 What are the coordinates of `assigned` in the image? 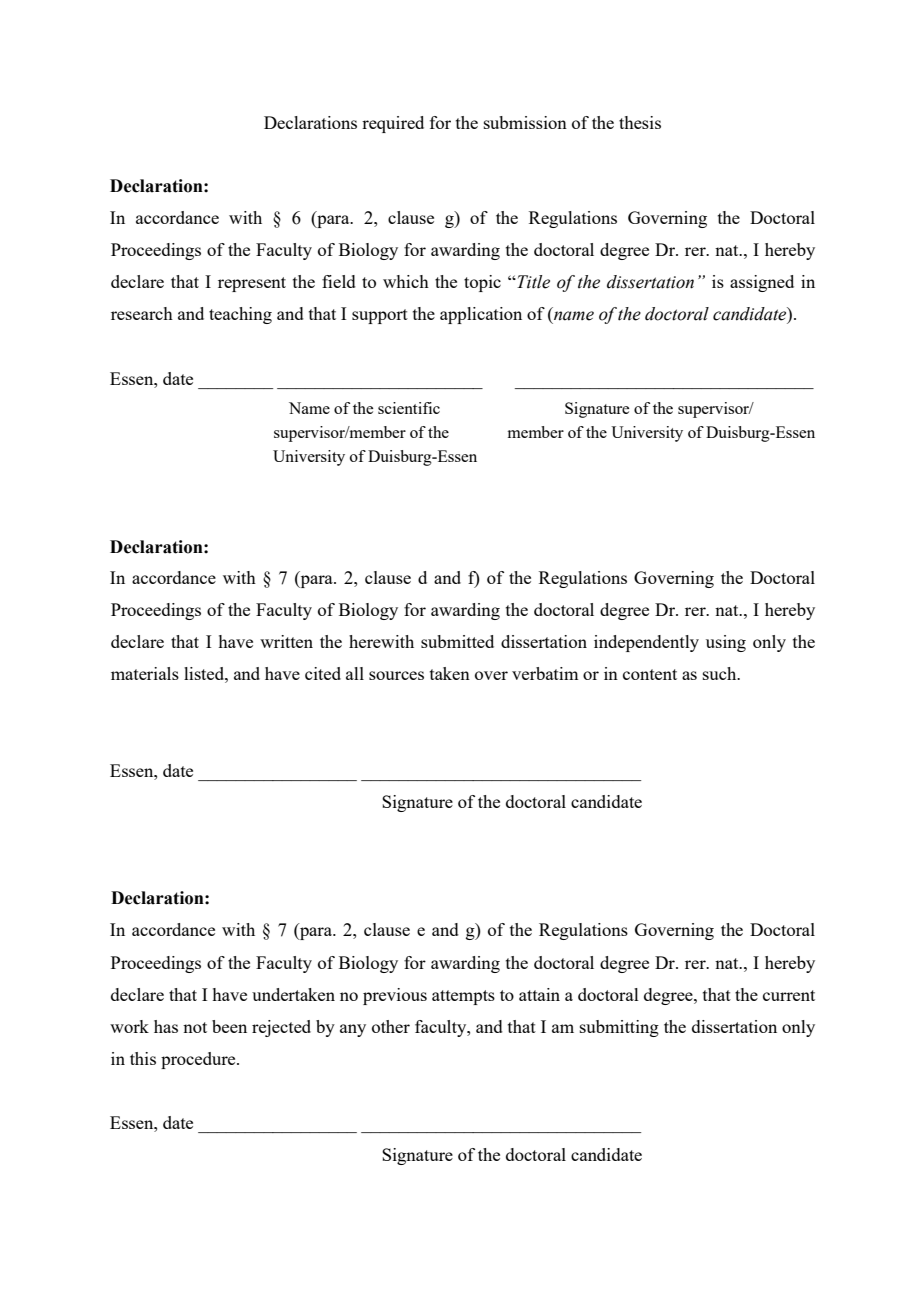 It's located at (762, 283).
